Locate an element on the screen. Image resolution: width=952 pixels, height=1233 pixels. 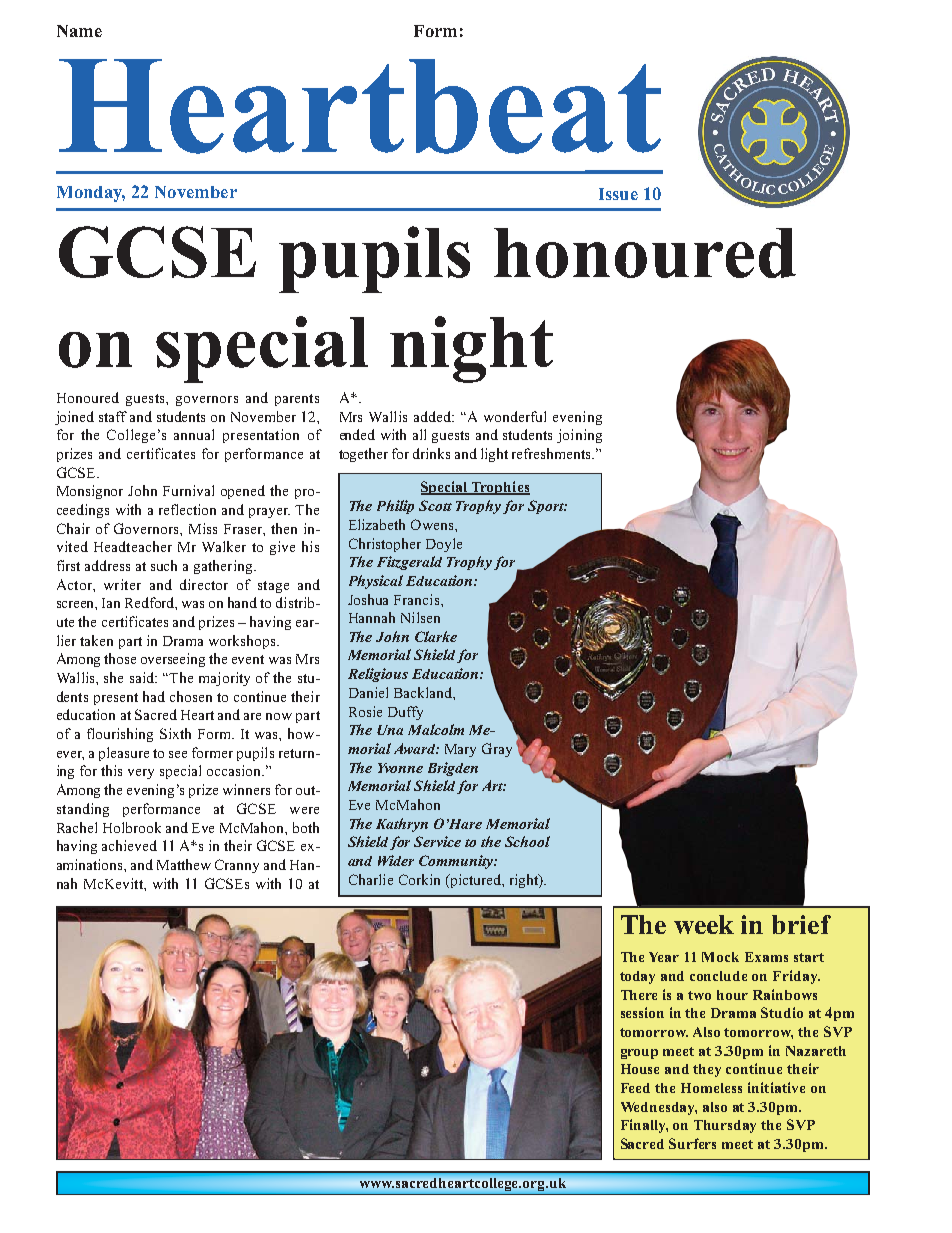
Matthew is located at coordinates (184, 864).
